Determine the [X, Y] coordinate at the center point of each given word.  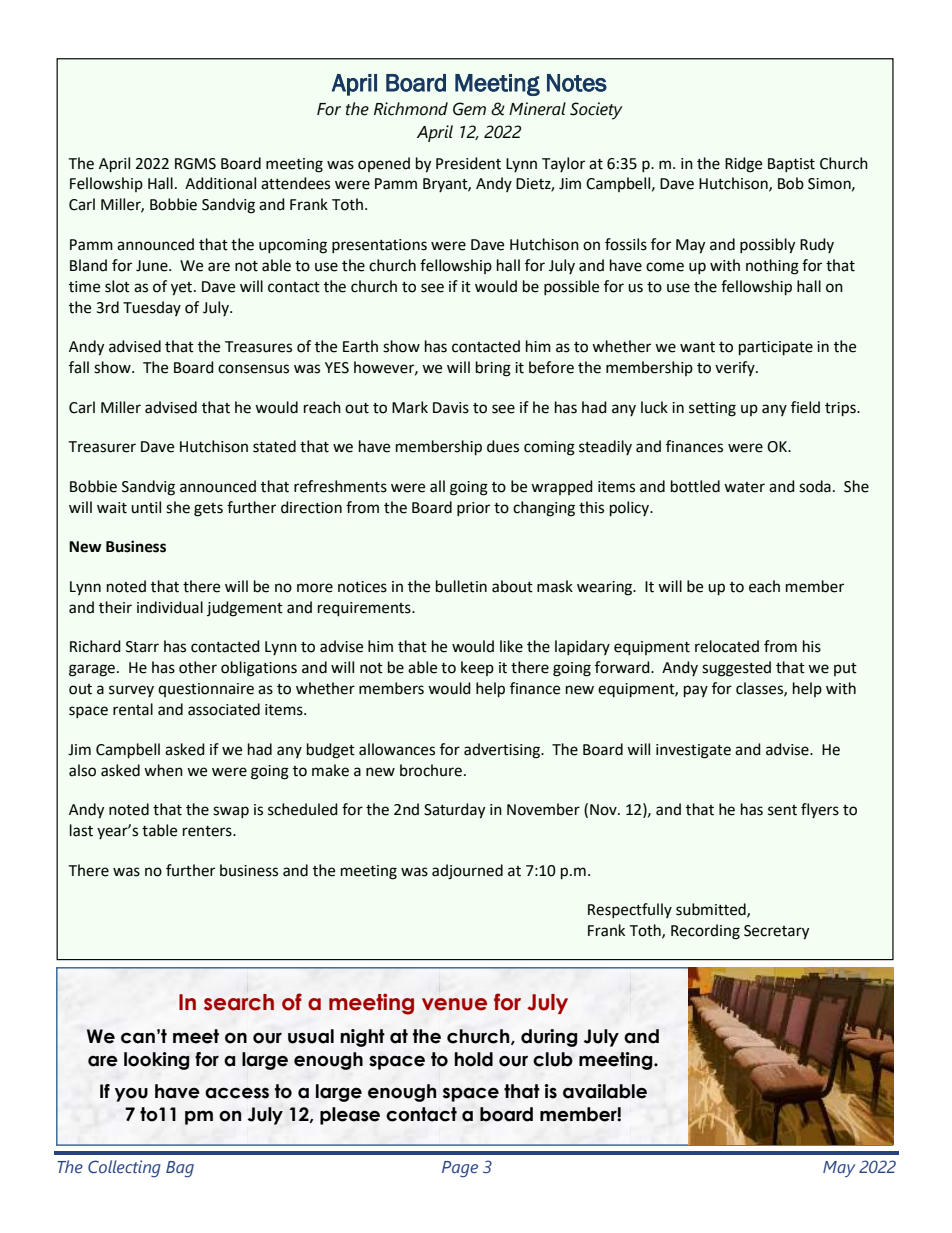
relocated [727, 646]
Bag [180, 1169]
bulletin [461, 586]
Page [460, 1169]
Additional [220, 183]
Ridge [743, 165]
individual [170, 607]
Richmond [411, 109]
